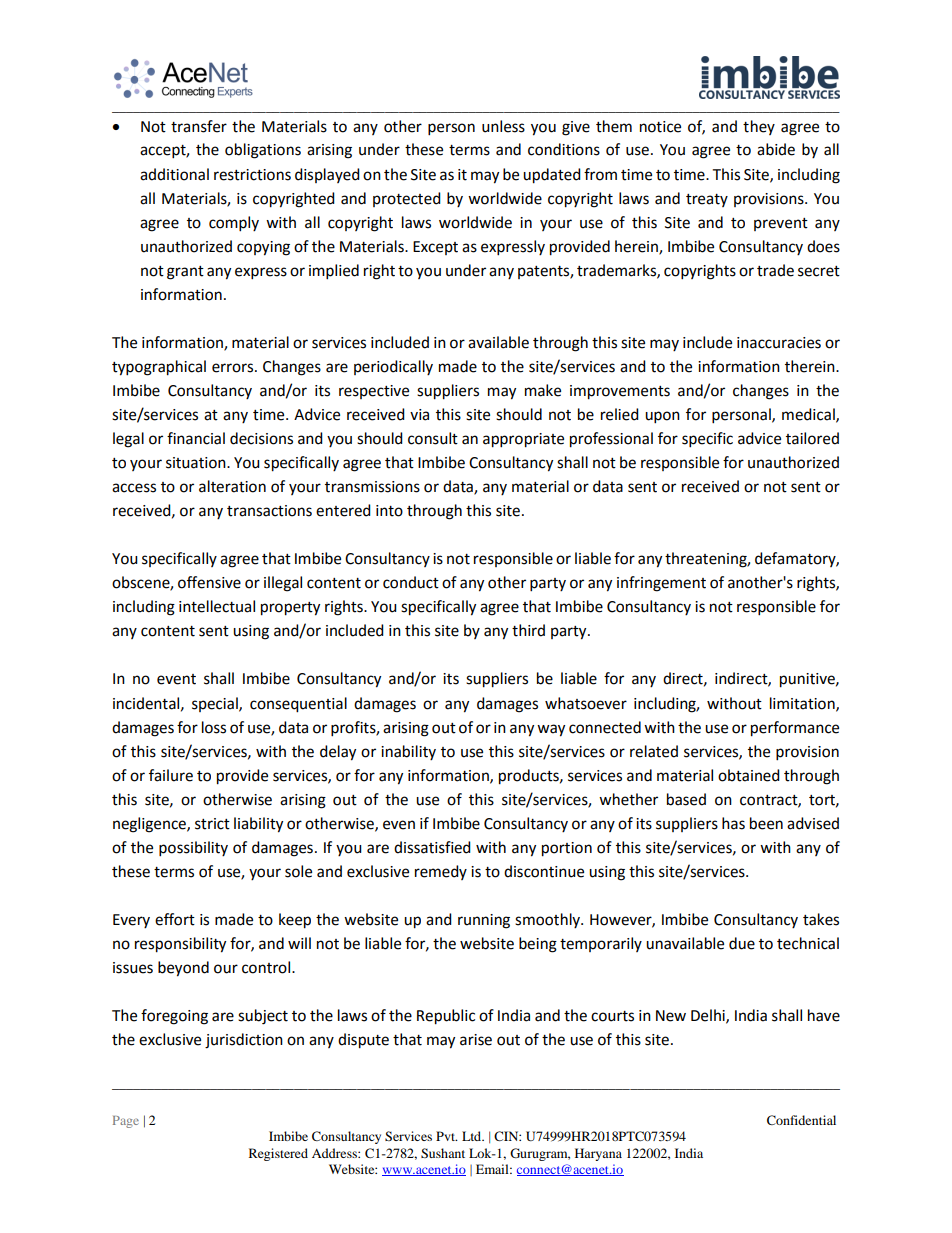 Image resolution: width=952 pixels, height=1233 pixels. What do you see at coordinates (661, 584) in the screenshot?
I see `infringement` at bounding box center [661, 584].
